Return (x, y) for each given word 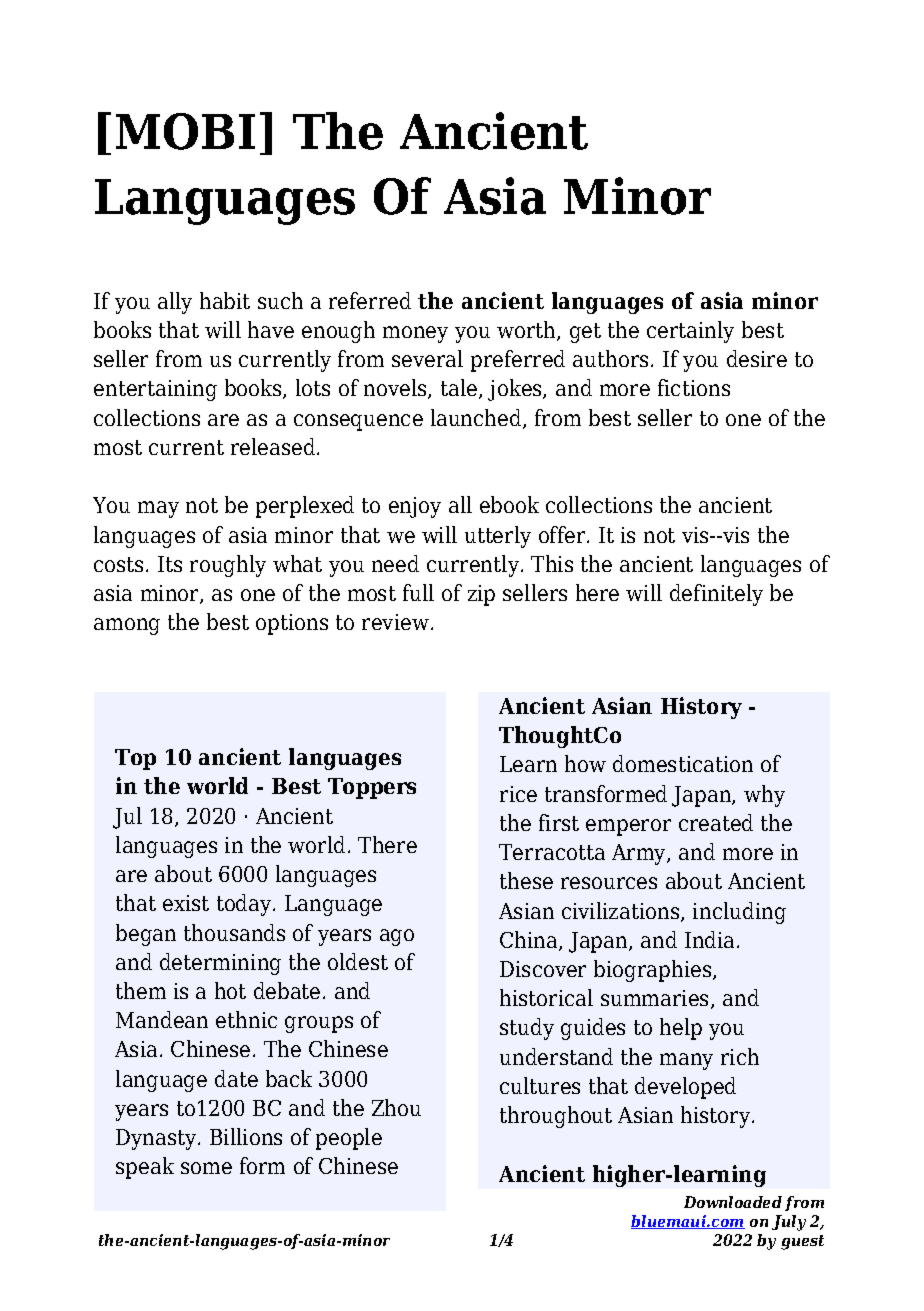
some (206, 1168)
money (415, 334)
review (395, 622)
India (711, 939)
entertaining (155, 390)
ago (397, 937)
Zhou (396, 1107)
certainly (690, 332)
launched (477, 419)
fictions (694, 387)
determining (220, 964)
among (127, 626)
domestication (683, 763)
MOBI (185, 131)
